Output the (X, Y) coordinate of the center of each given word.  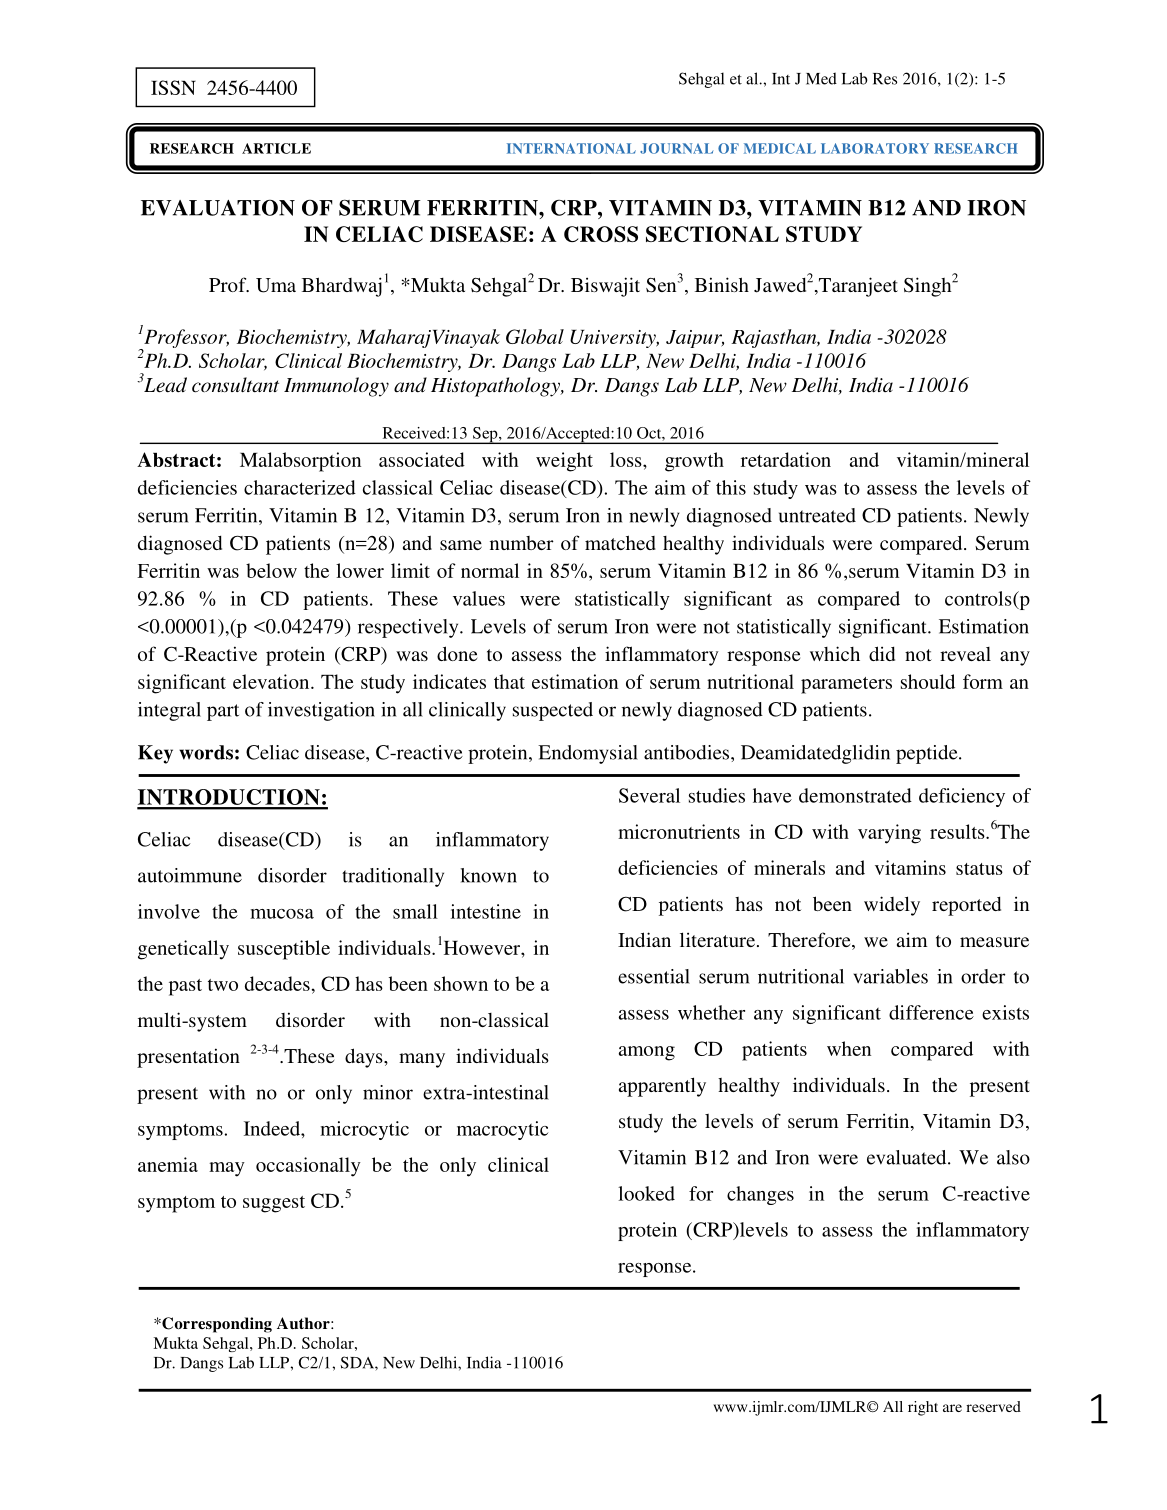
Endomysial (588, 754)
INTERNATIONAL (571, 148)
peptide (928, 754)
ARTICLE (276, 148)
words (206, 752)
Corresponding (216, 1325)
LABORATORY (875, 148)
